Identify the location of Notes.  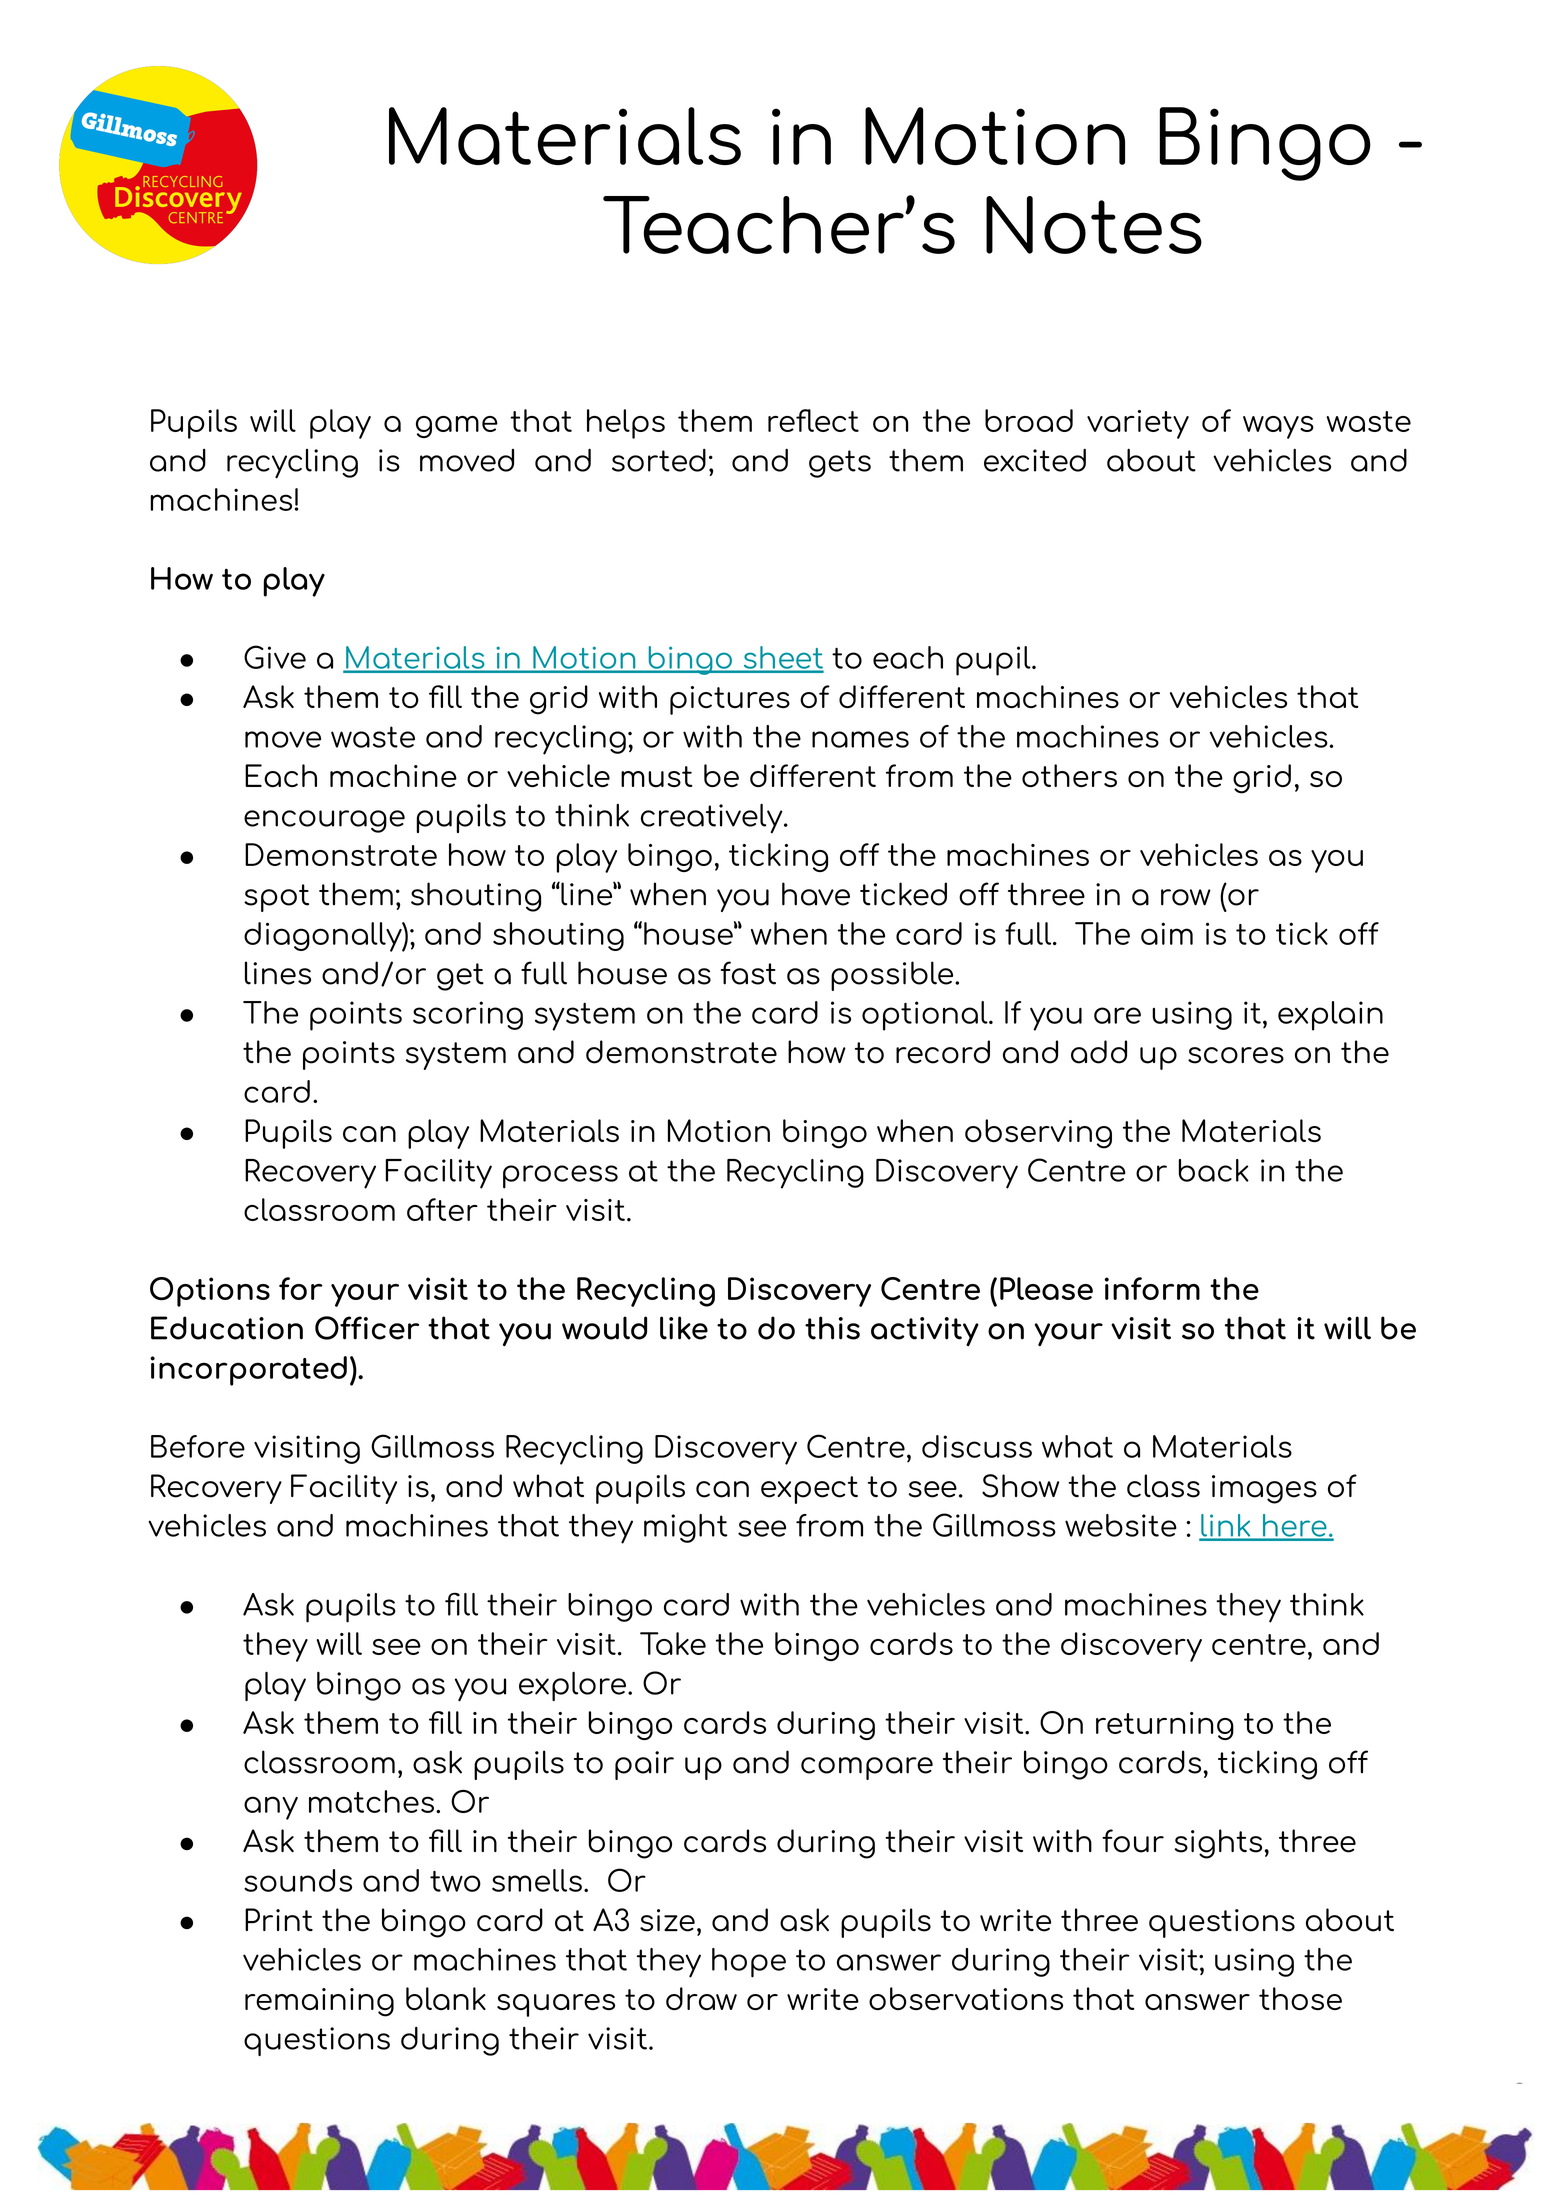
(1094, 225).
